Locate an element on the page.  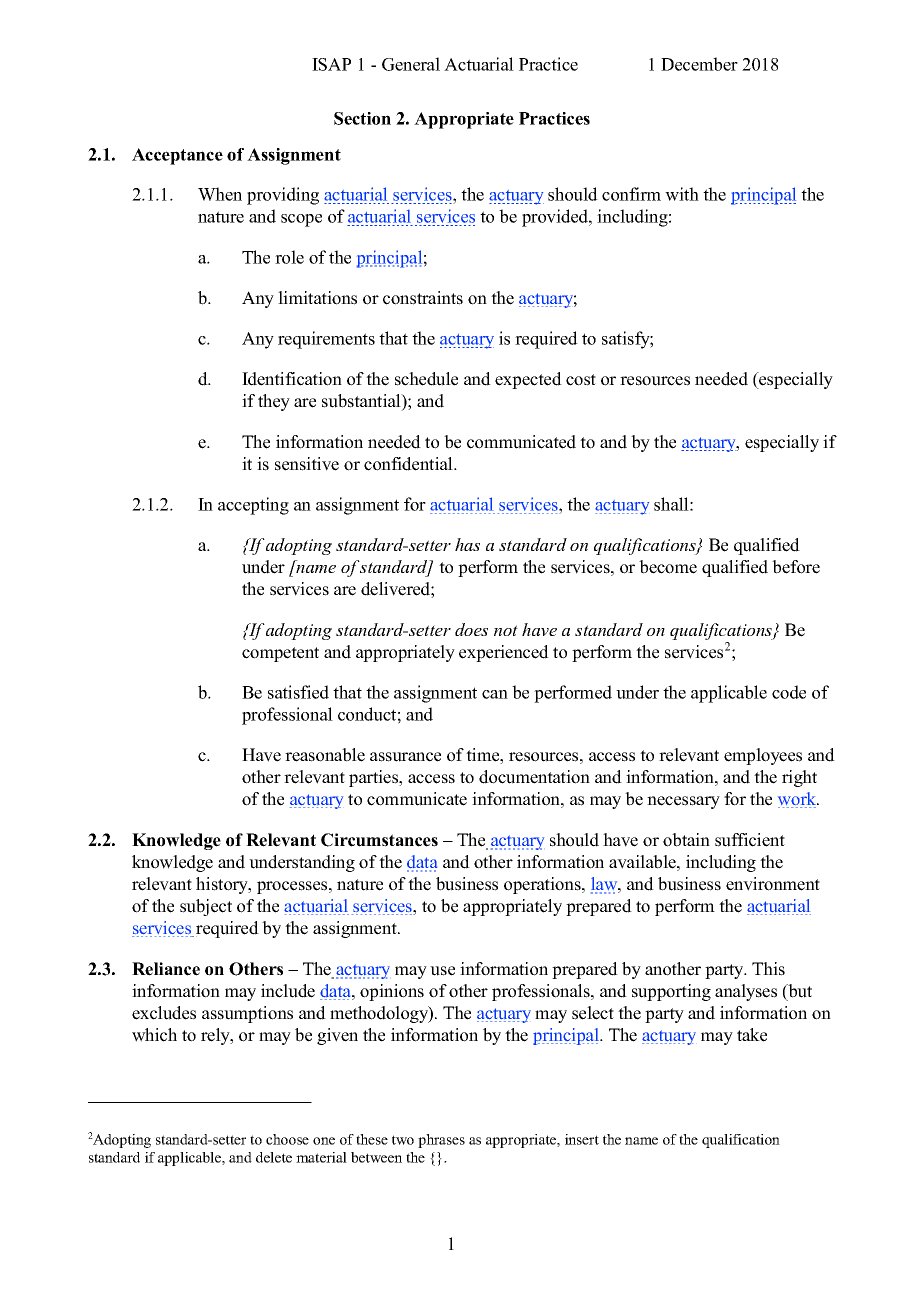
General is located at coordinates (411, 64).
